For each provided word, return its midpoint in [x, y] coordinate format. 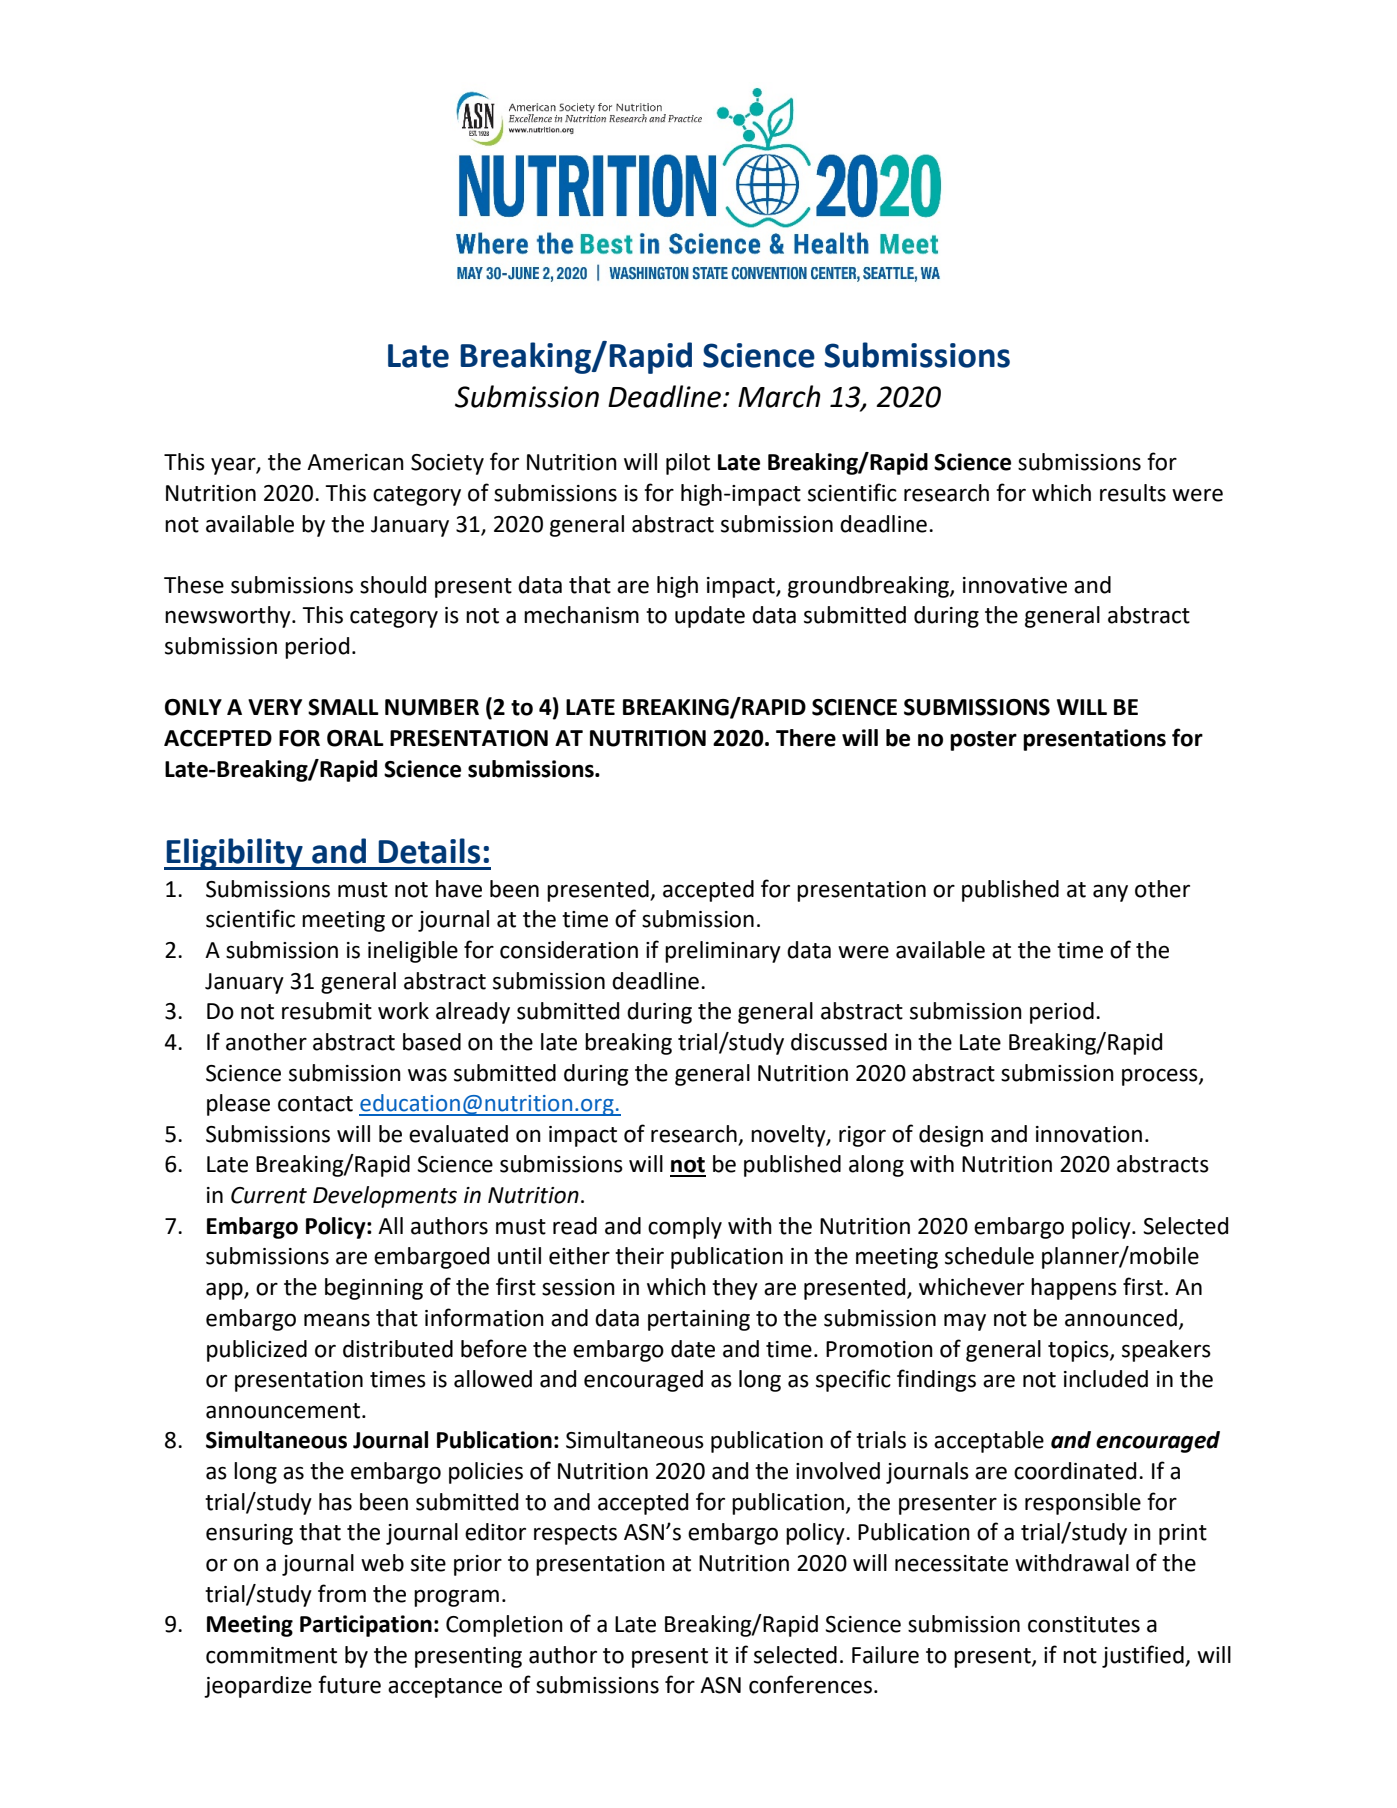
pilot [688, 464]
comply [685, 1228]
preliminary [723, 952]
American [355, 462]
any [1110, 893]
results [1133, 493]
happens [1074, 1289]
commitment [271, 1655]
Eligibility [234, 854]
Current [269, 1195]
